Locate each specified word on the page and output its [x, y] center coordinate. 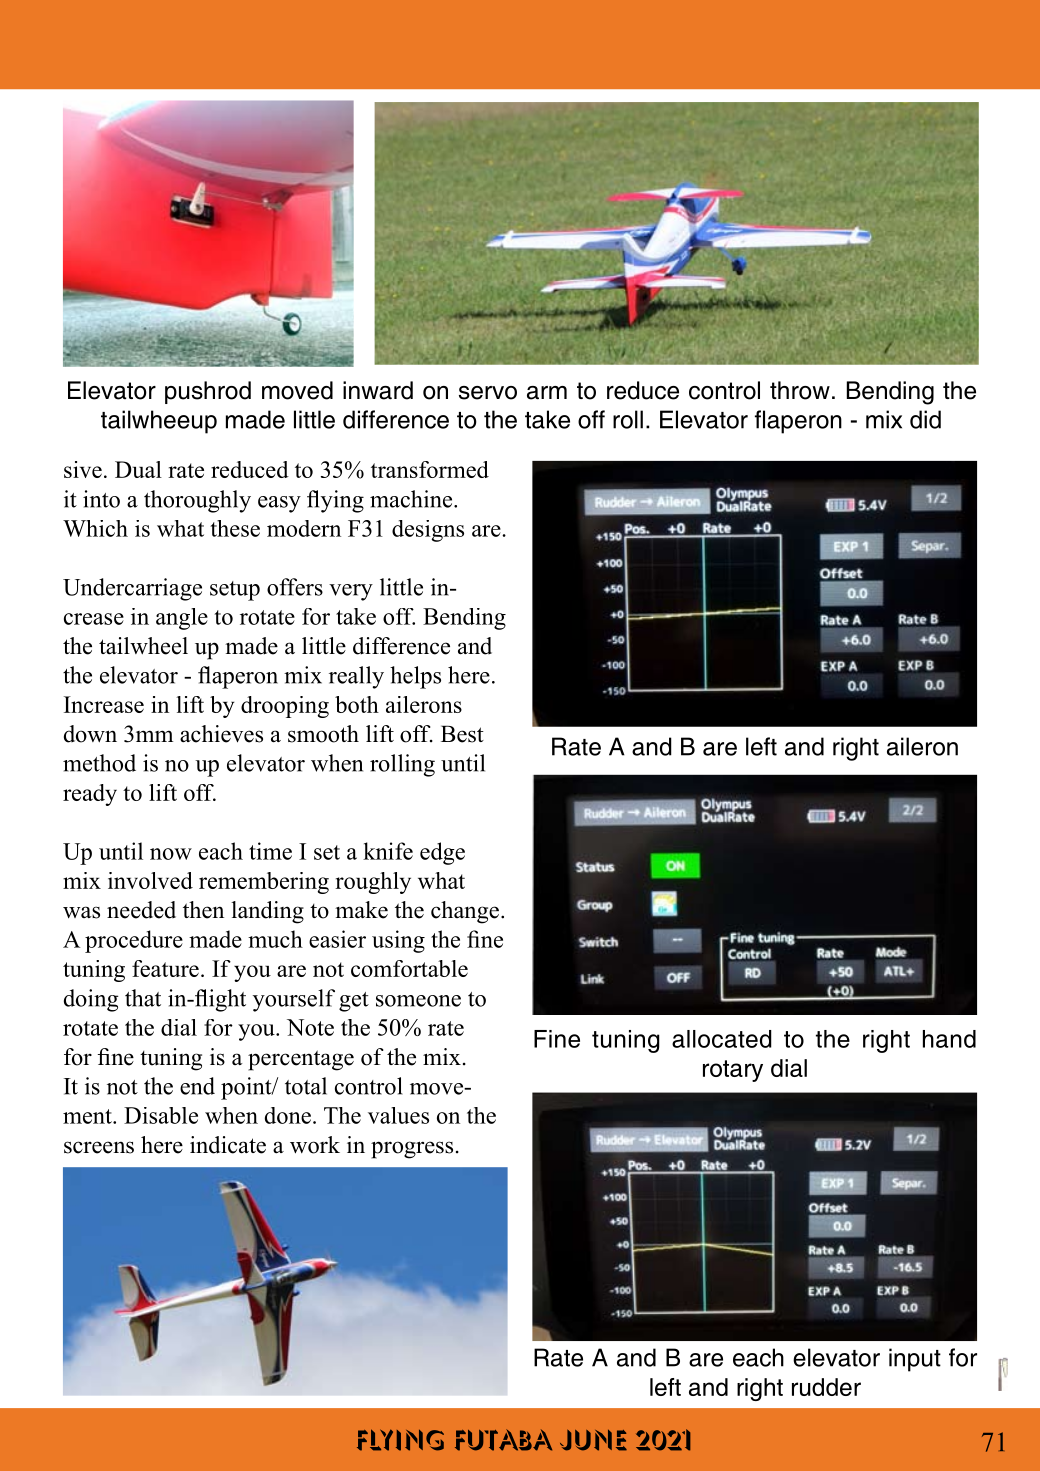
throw [800, 390]
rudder [826, 1387]
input [915, 1360]
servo [488, 393]
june [593, 1440]
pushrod [208, 392]
